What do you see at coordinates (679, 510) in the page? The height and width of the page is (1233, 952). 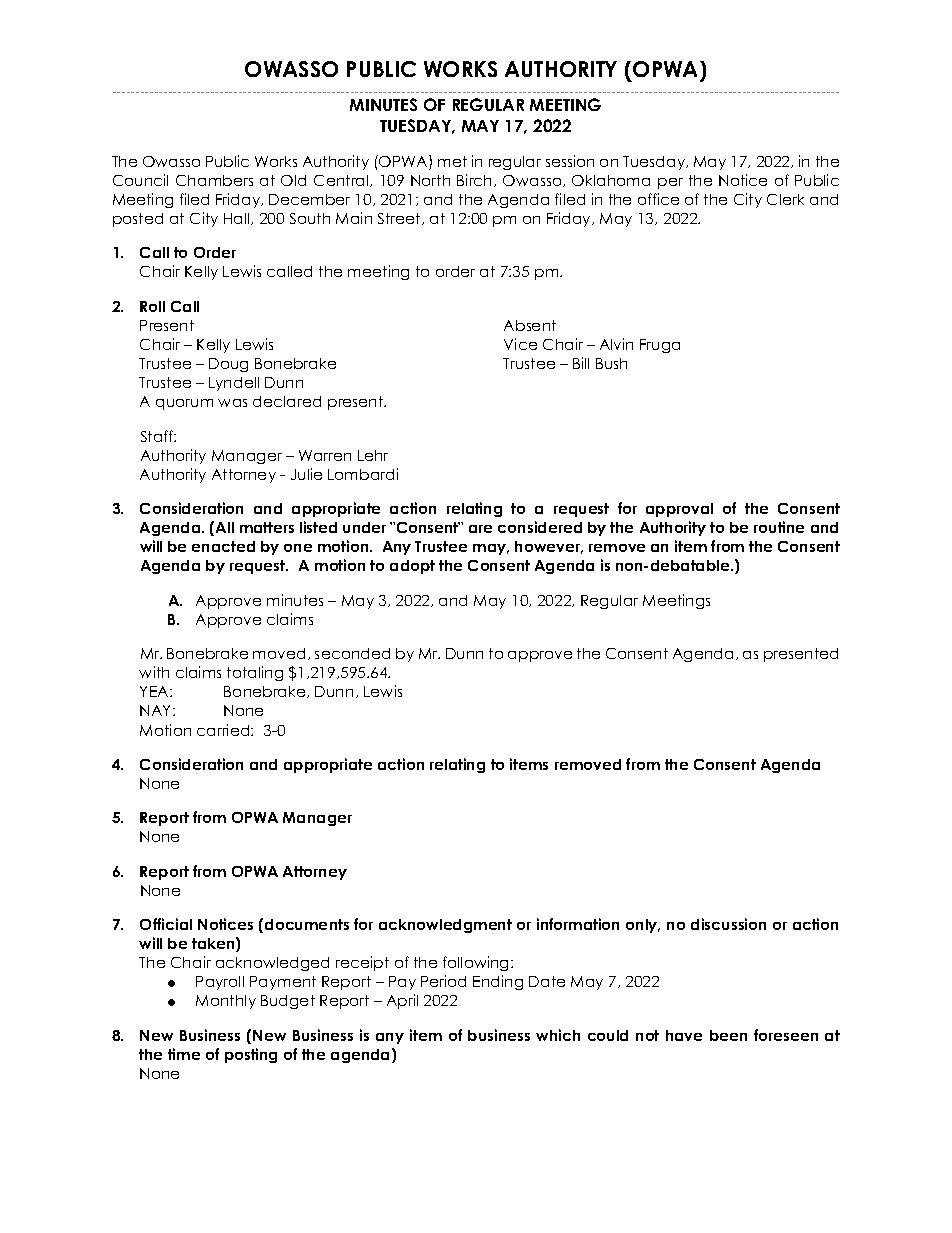 I see `approval` at bounding box center [679, 510].
